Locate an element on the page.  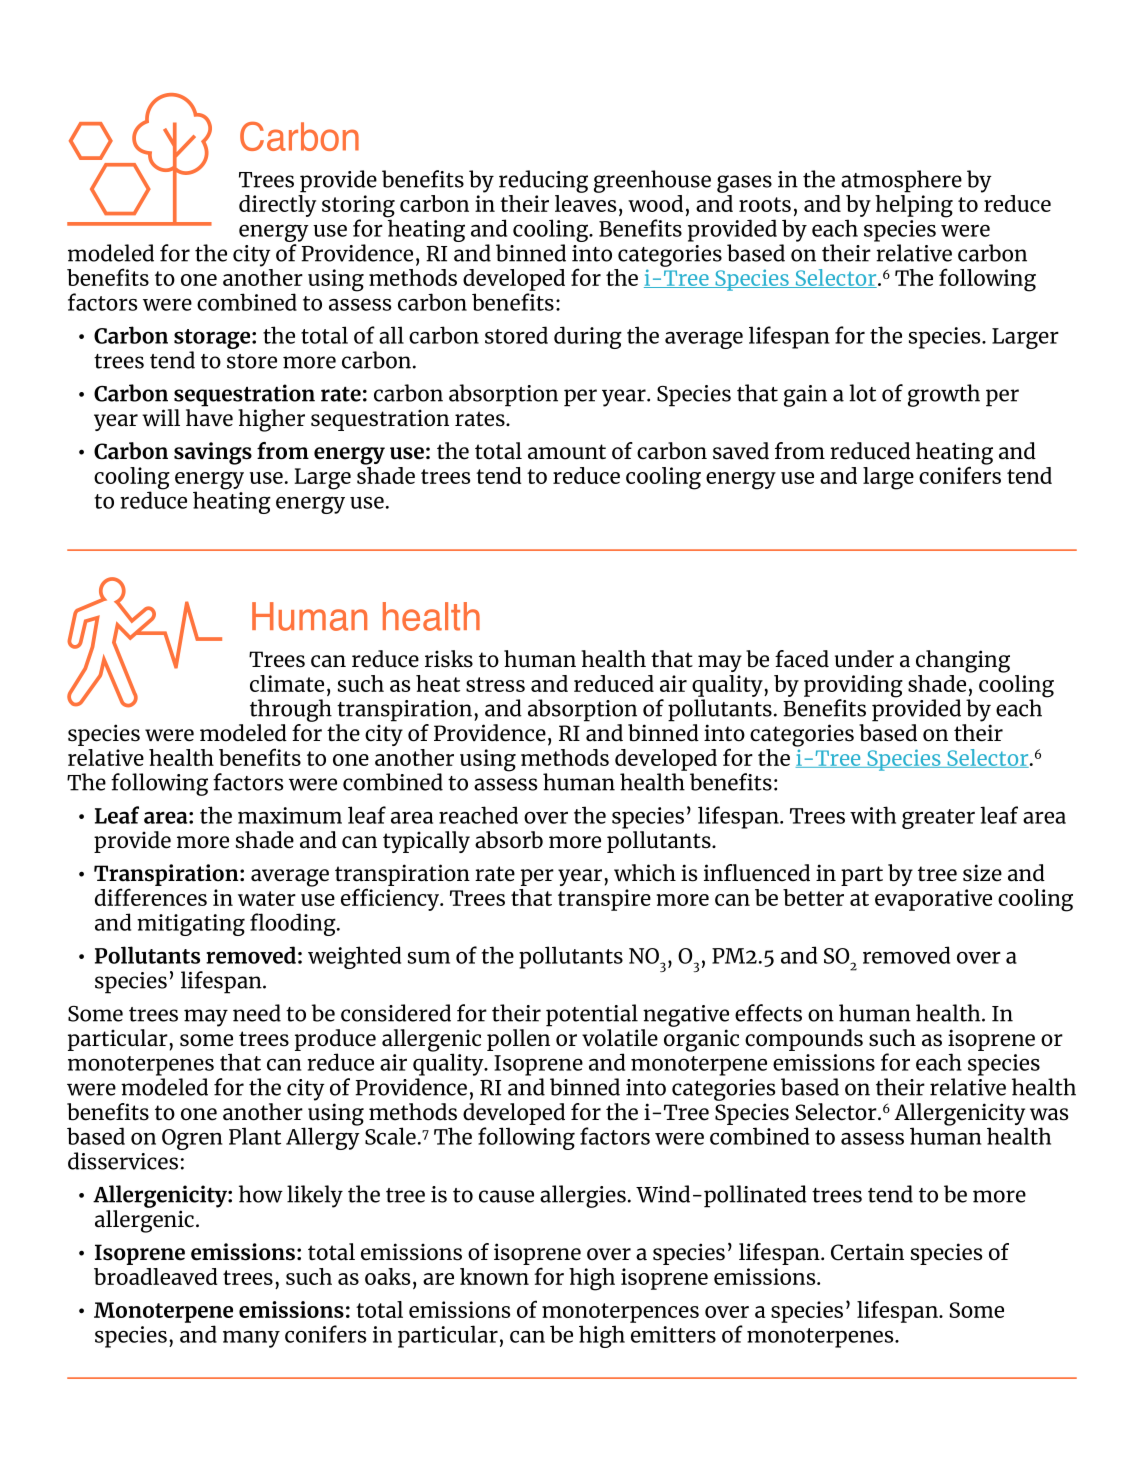
transpire is located at coordinates (604, 900).
